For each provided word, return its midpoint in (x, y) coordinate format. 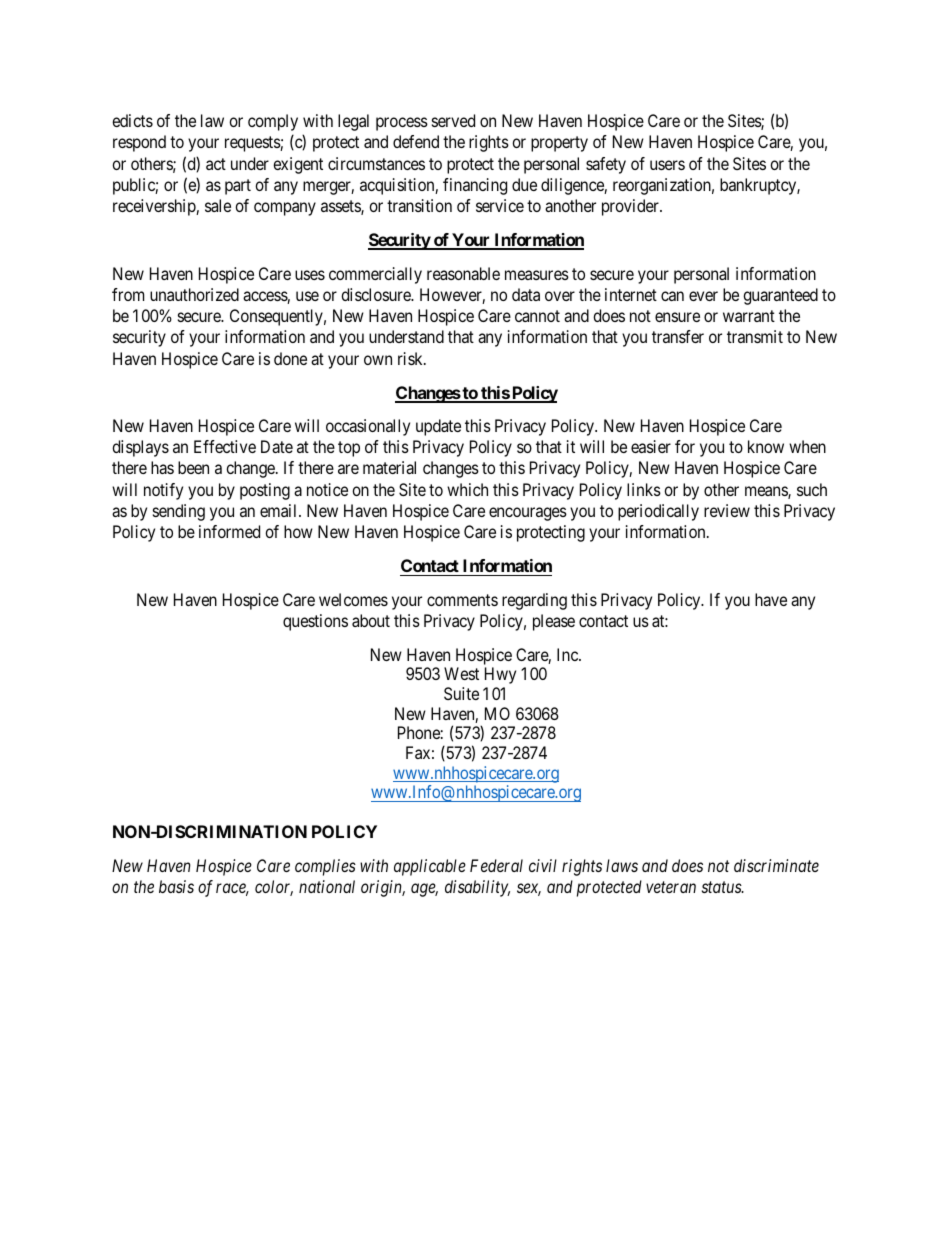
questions (315, 622)
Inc (568, 654)
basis (176, 886)
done (290, 358)
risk (411, 358)
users (667, 165)
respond (139, 143)
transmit (755, 336)
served (453, 120)
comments (462, 600)
